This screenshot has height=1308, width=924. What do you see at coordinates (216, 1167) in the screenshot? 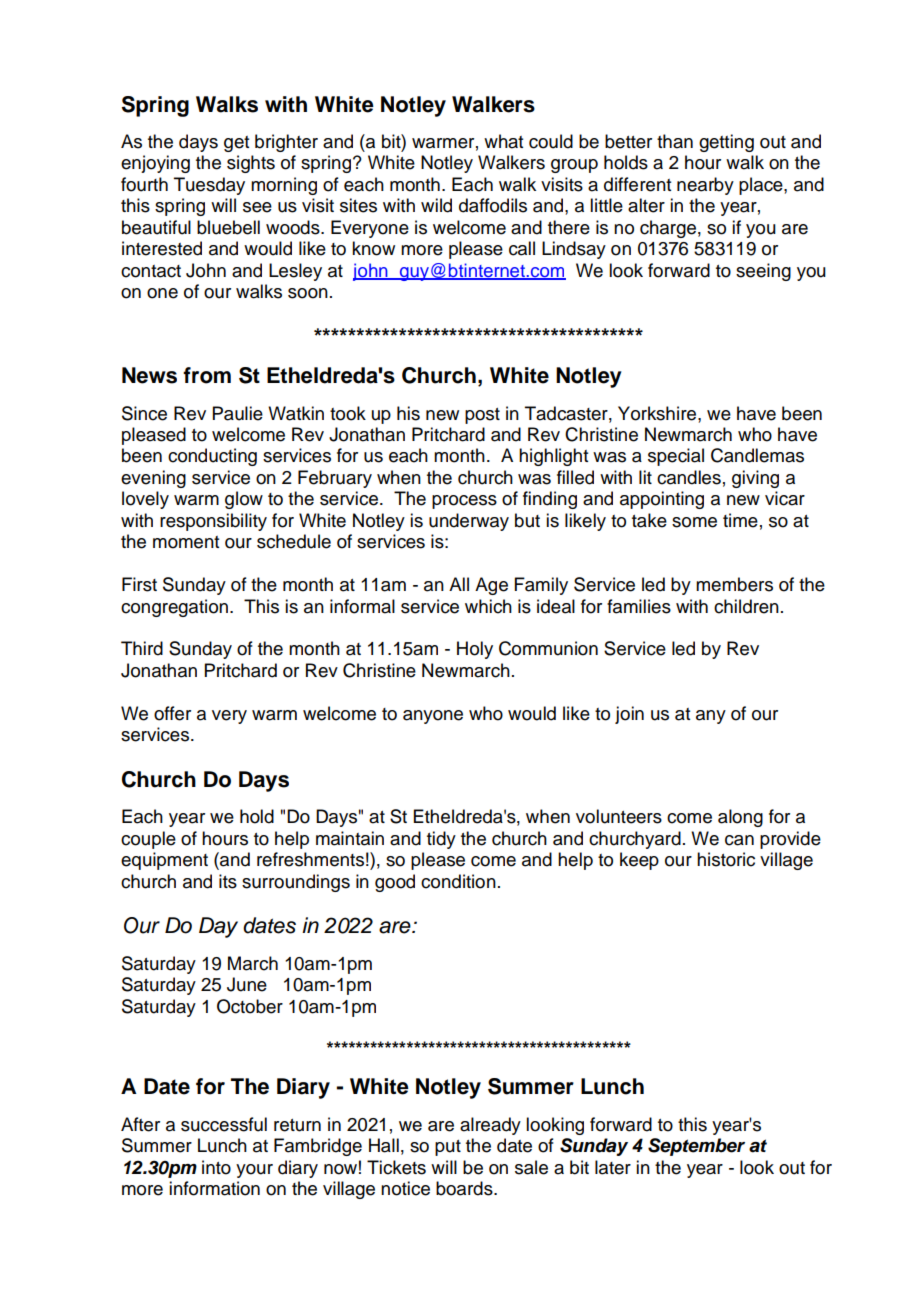
I see `into` at bounding box center [216, 1167].
